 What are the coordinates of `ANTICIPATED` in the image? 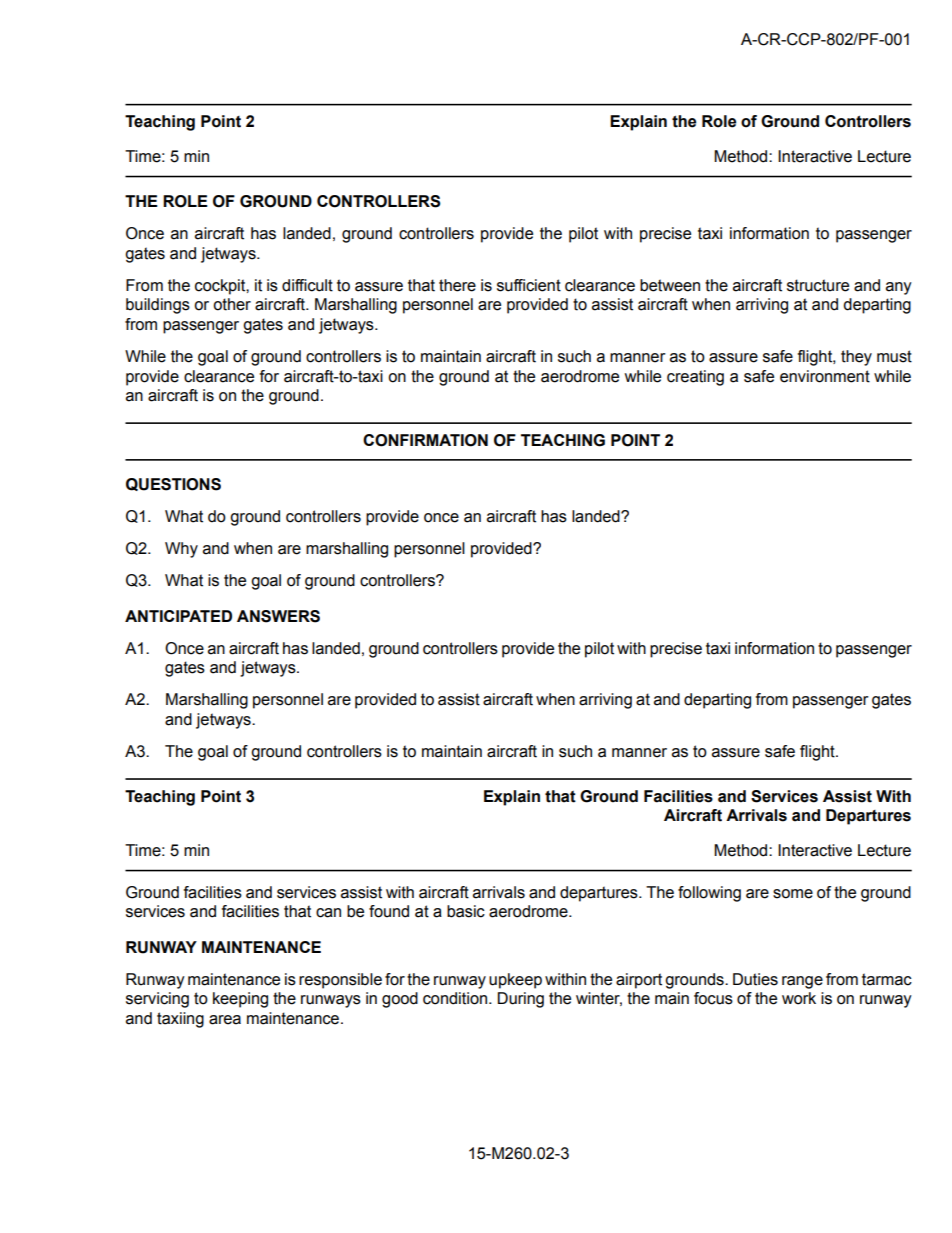 It's located at (178, 616).
